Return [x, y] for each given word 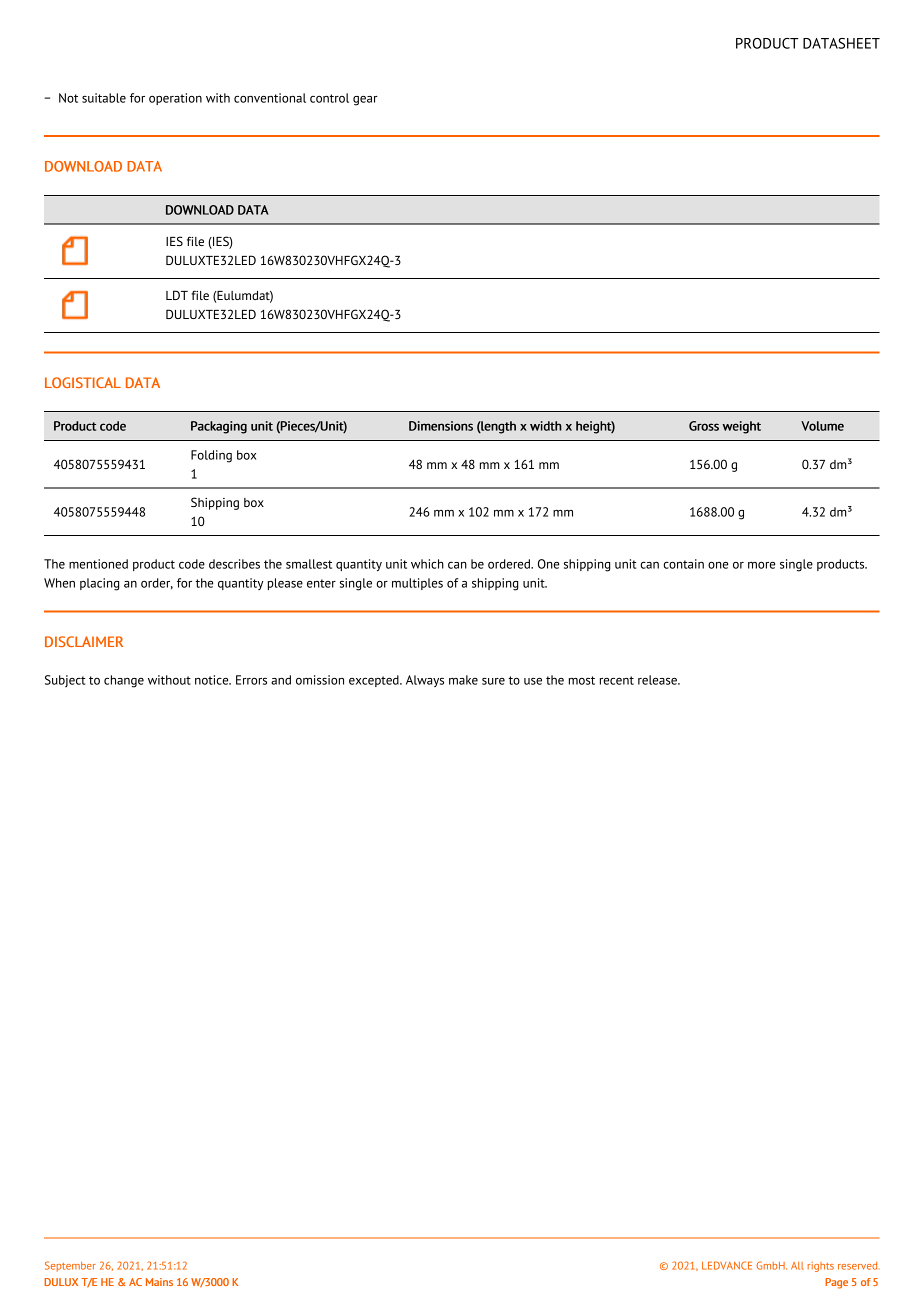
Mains [159, 1282]
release [658, 680]
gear [365, 101]
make [463, 680]
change [124, 681]
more [761, 565]
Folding [211, 456]
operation [175, 99]
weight [741, 427]
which [427, 564]
